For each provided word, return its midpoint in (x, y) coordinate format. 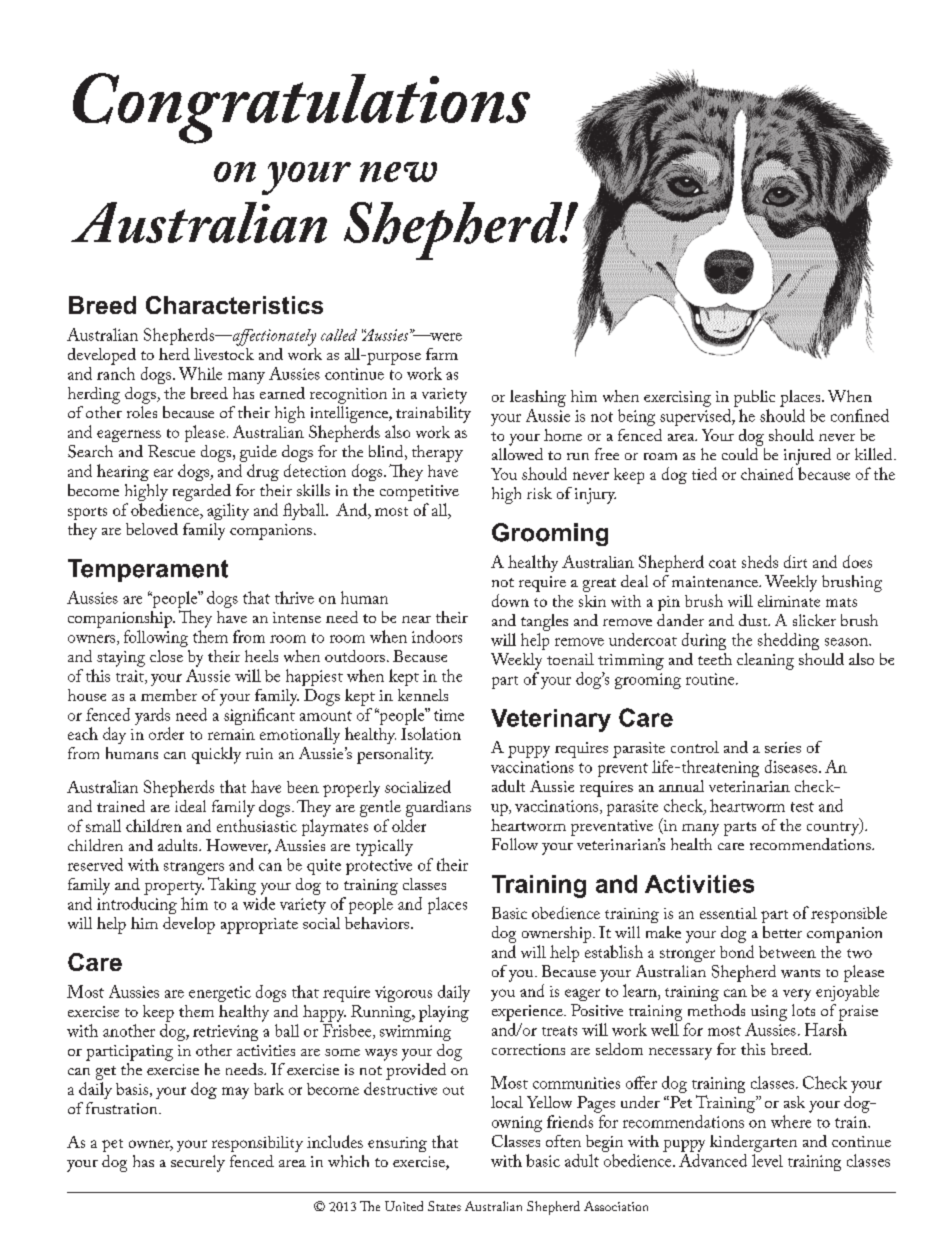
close (166, 656)
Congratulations (301, 108)
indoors (437, 636)
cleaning (765, 661)
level (767, 1160)
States (444, 1206)
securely (198, 1163)
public (754, 398)
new (398, 172)
